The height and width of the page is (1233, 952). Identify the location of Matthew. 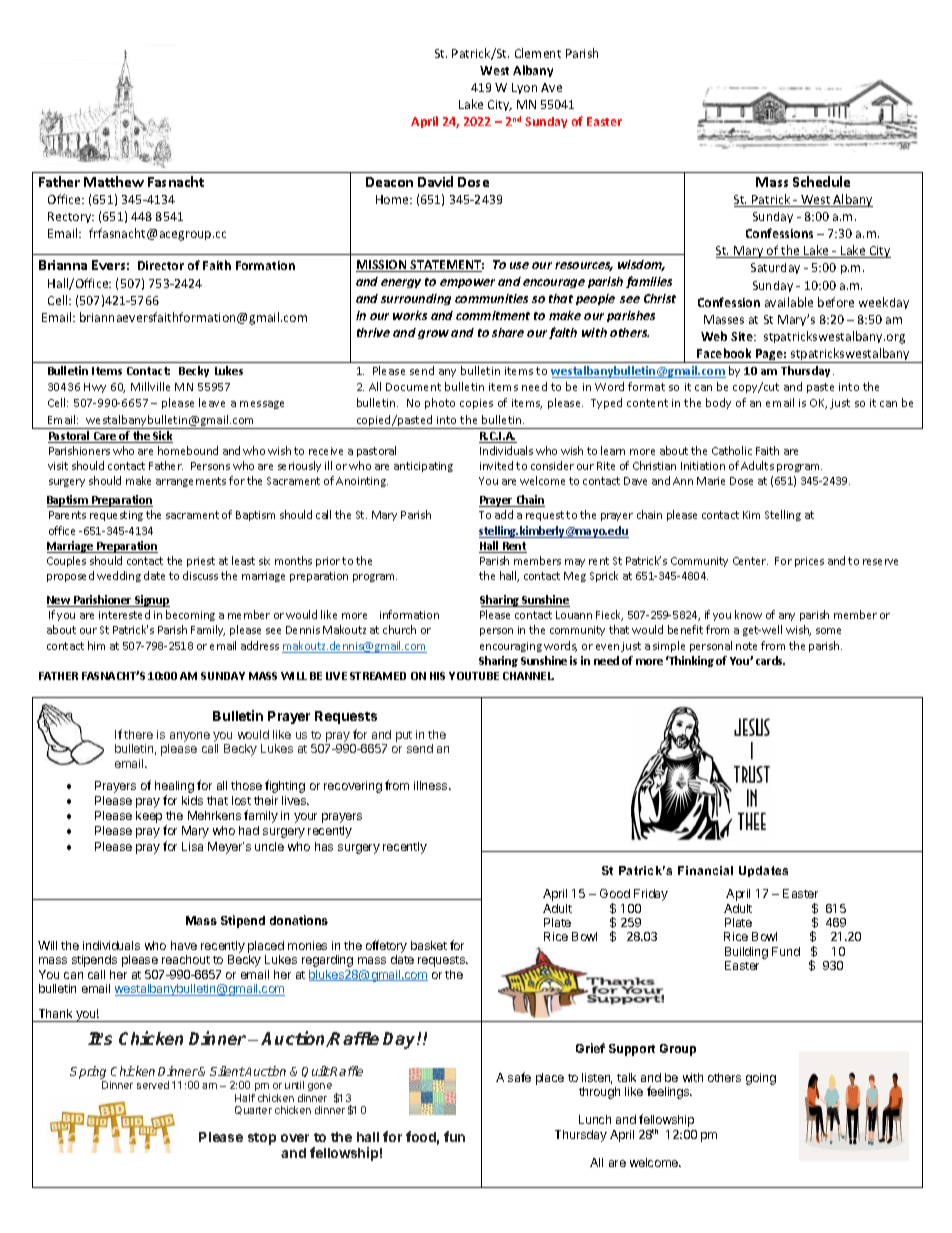
(114, 181).
